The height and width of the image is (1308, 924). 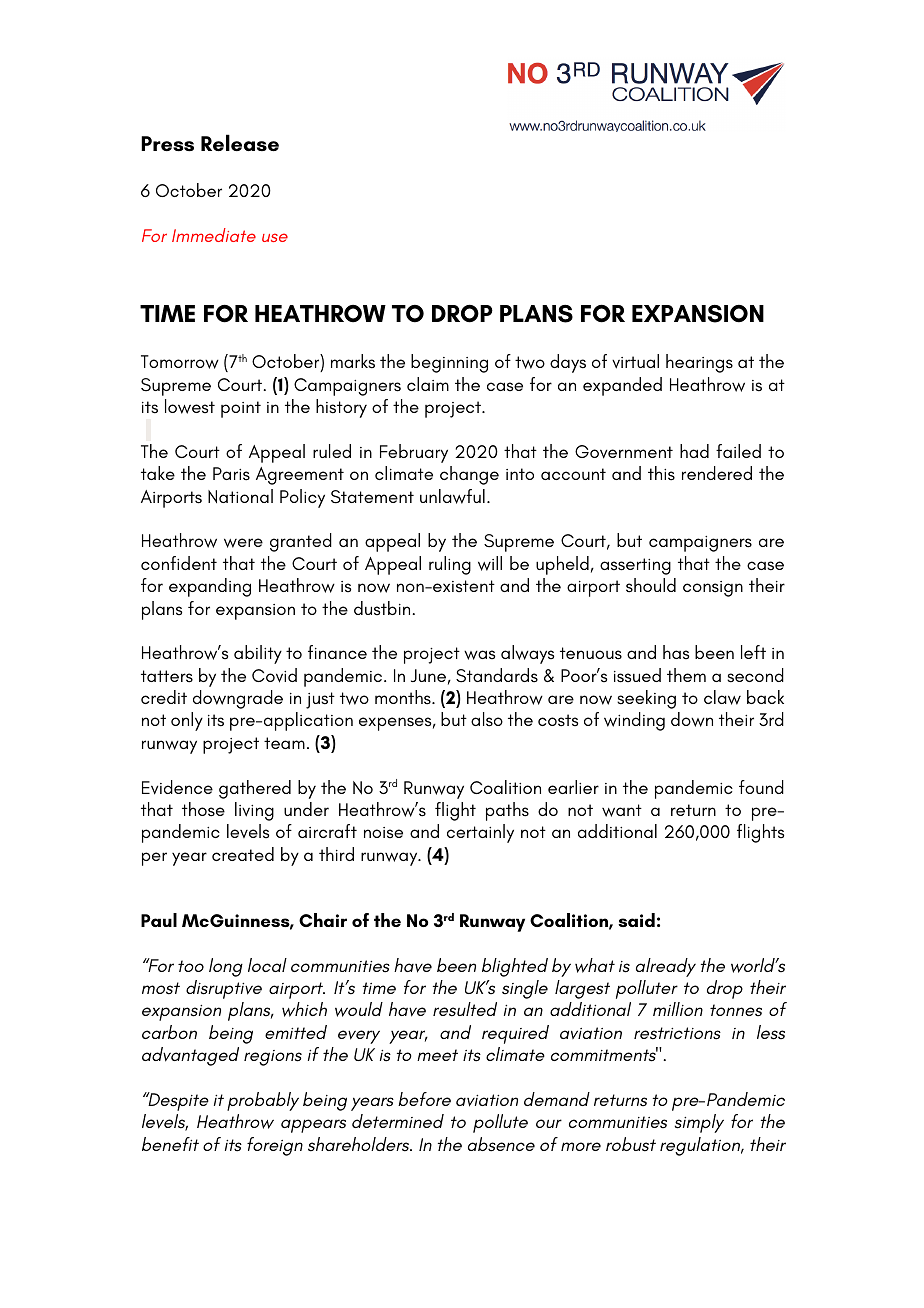 What do you see at coordinates (424, 1099) in the image?
I see `before` at bounding box center [424, 1099].
